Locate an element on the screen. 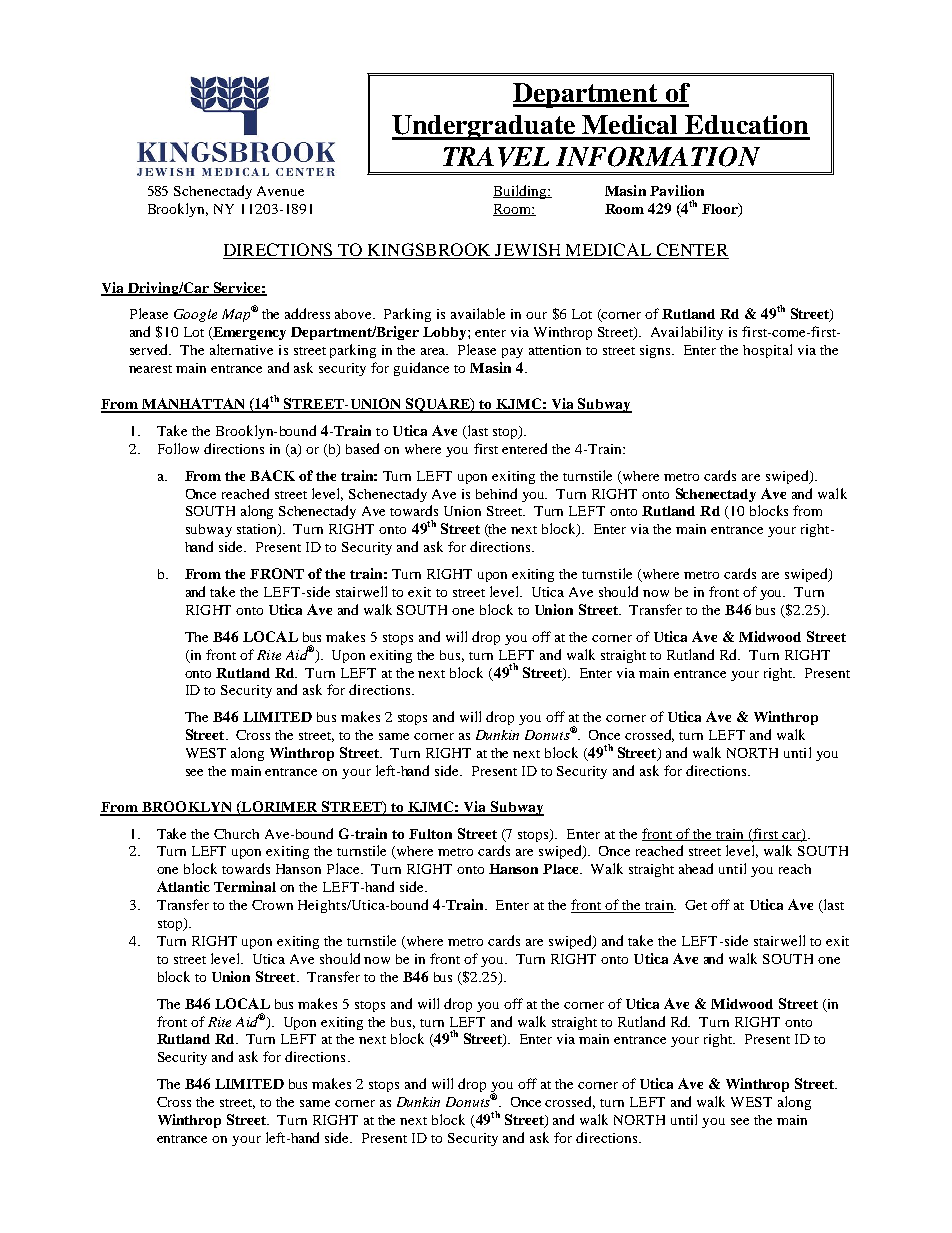  behind is located at coordinates (496, 493).
